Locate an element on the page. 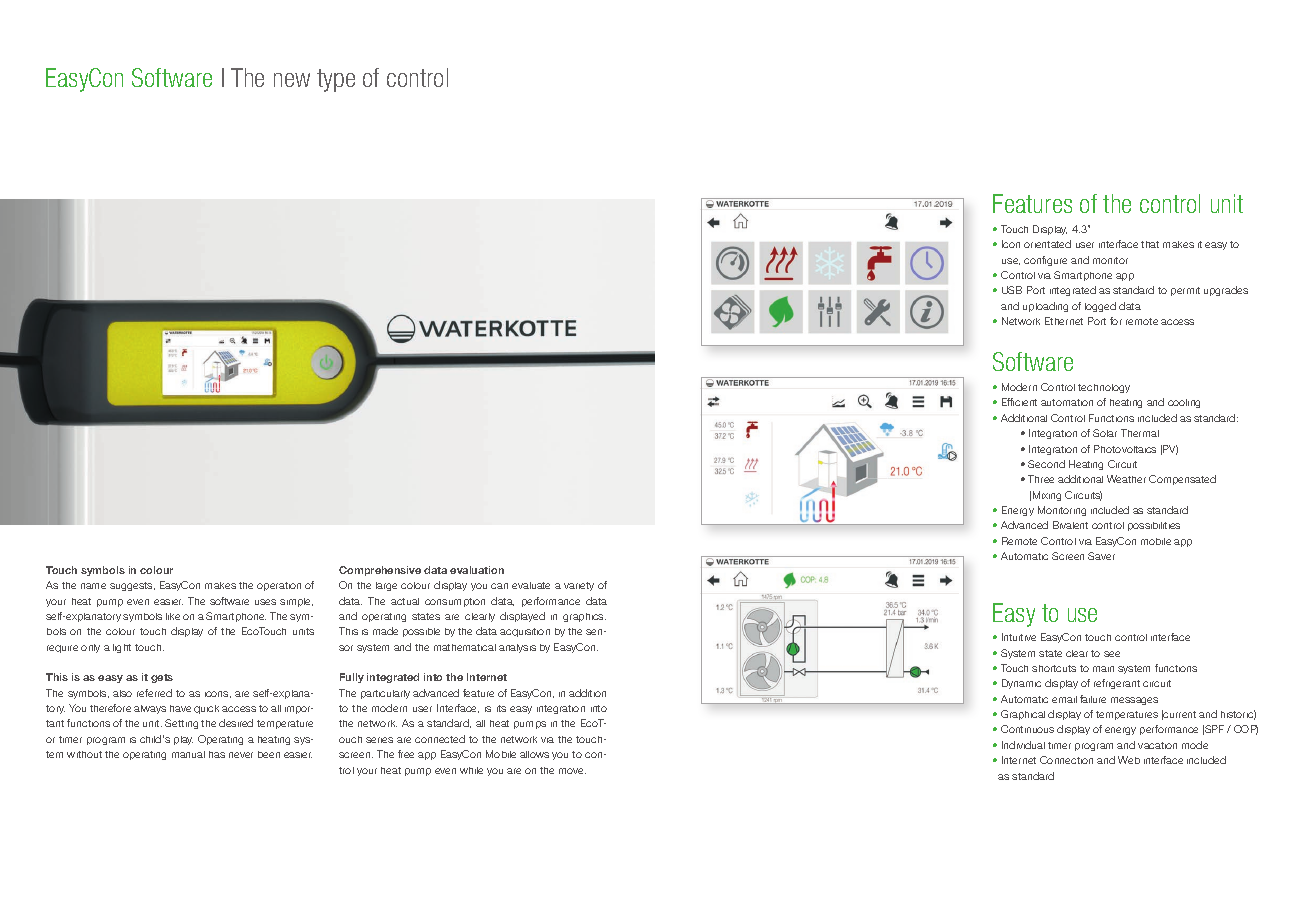  has is located at coordinates (217, 754).
